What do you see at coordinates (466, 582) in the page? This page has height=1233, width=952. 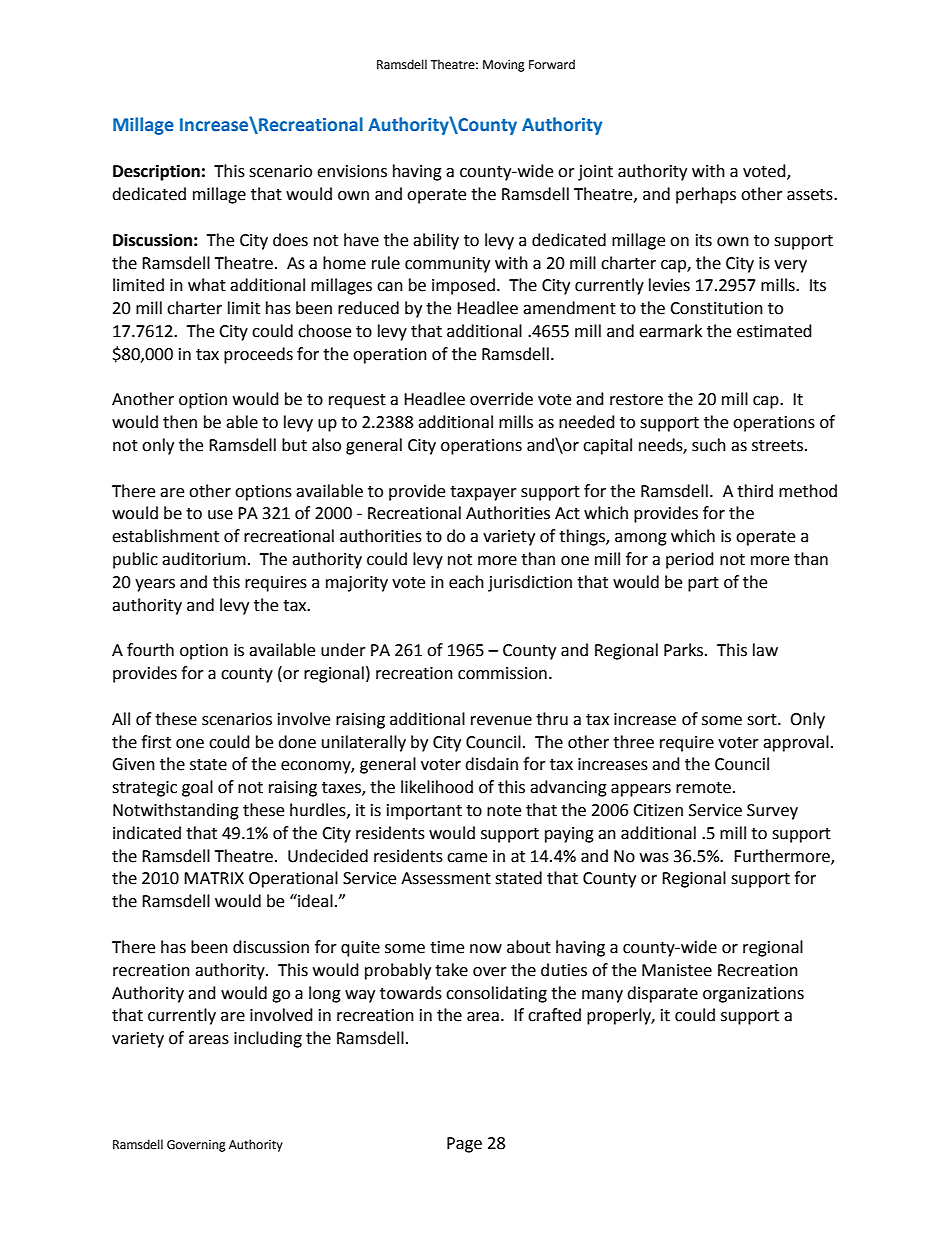 I see `each` at bounding box center [466, 582].
